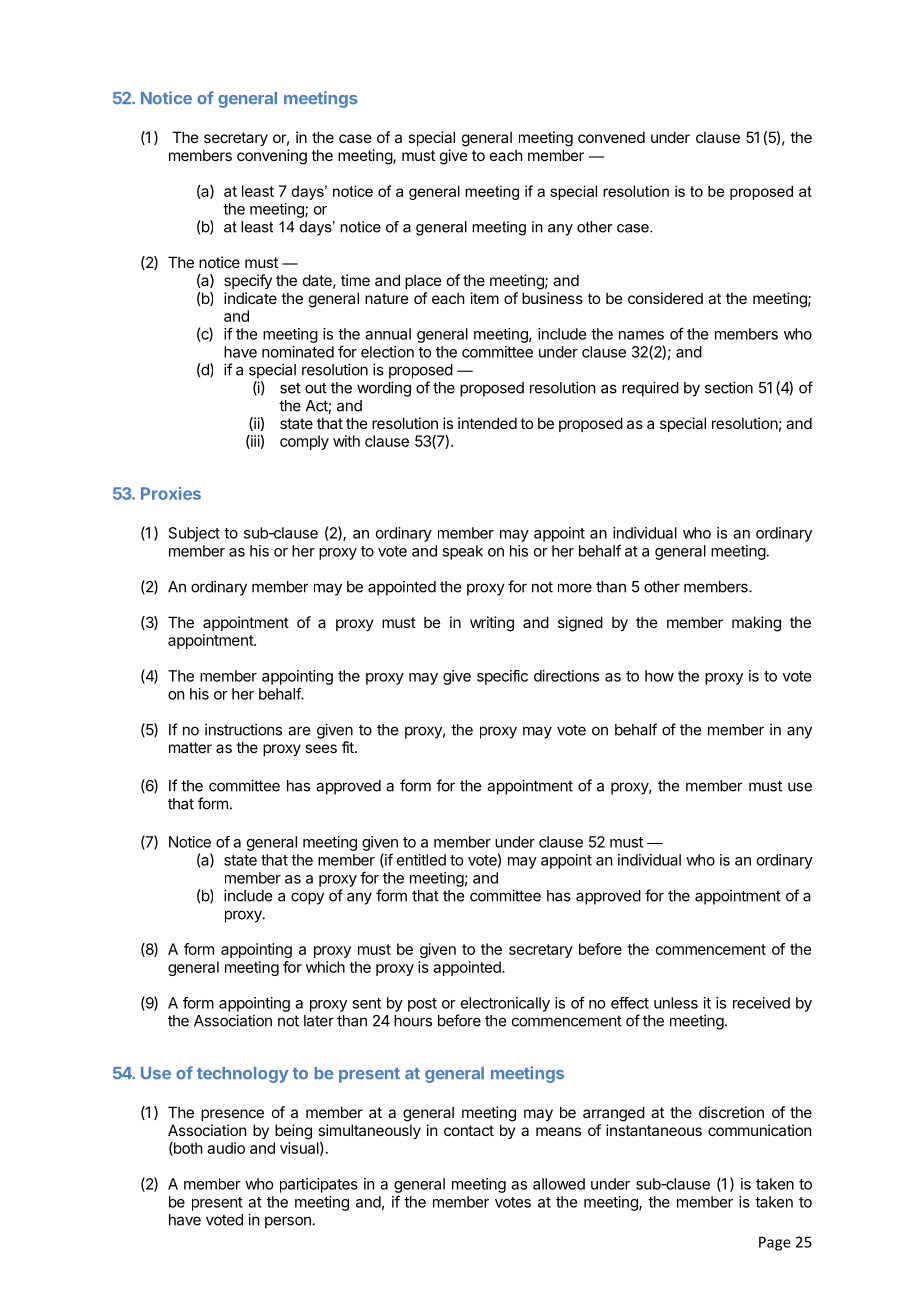  What do you see at coordinates (288, 1222) in the page?
I see `person` at bounding box center [288, 1222].
